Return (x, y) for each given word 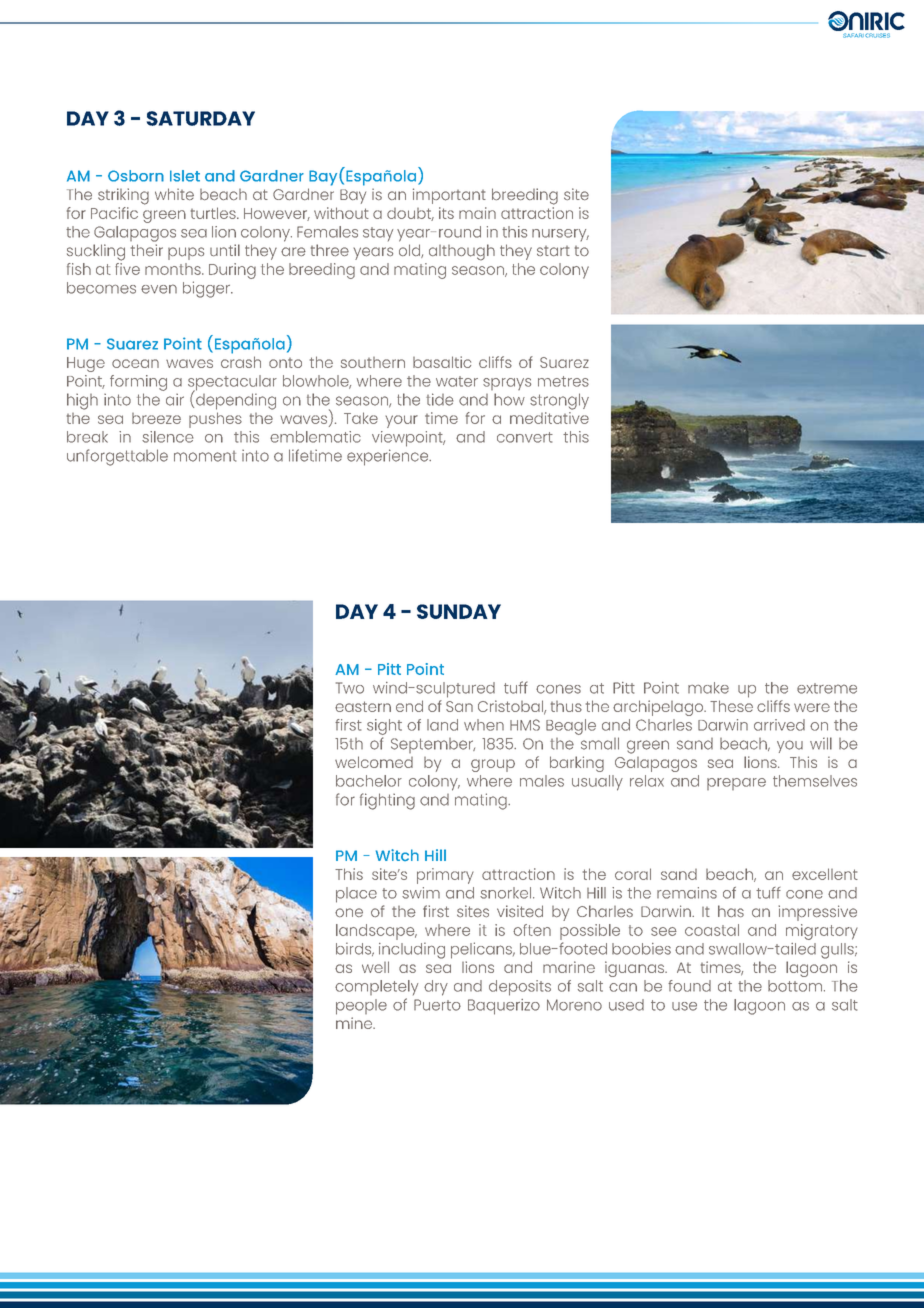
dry (436, 988)
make (708, 688)
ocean (135, 363)
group (493, 765)
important (449, 196)
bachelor (369, 781)
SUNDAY (459, 611)
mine (355, 1023)
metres (563, 381)
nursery (560, 235)
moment (205, 456)
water (457, 381)
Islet (185, 176)
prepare (736, 784)
